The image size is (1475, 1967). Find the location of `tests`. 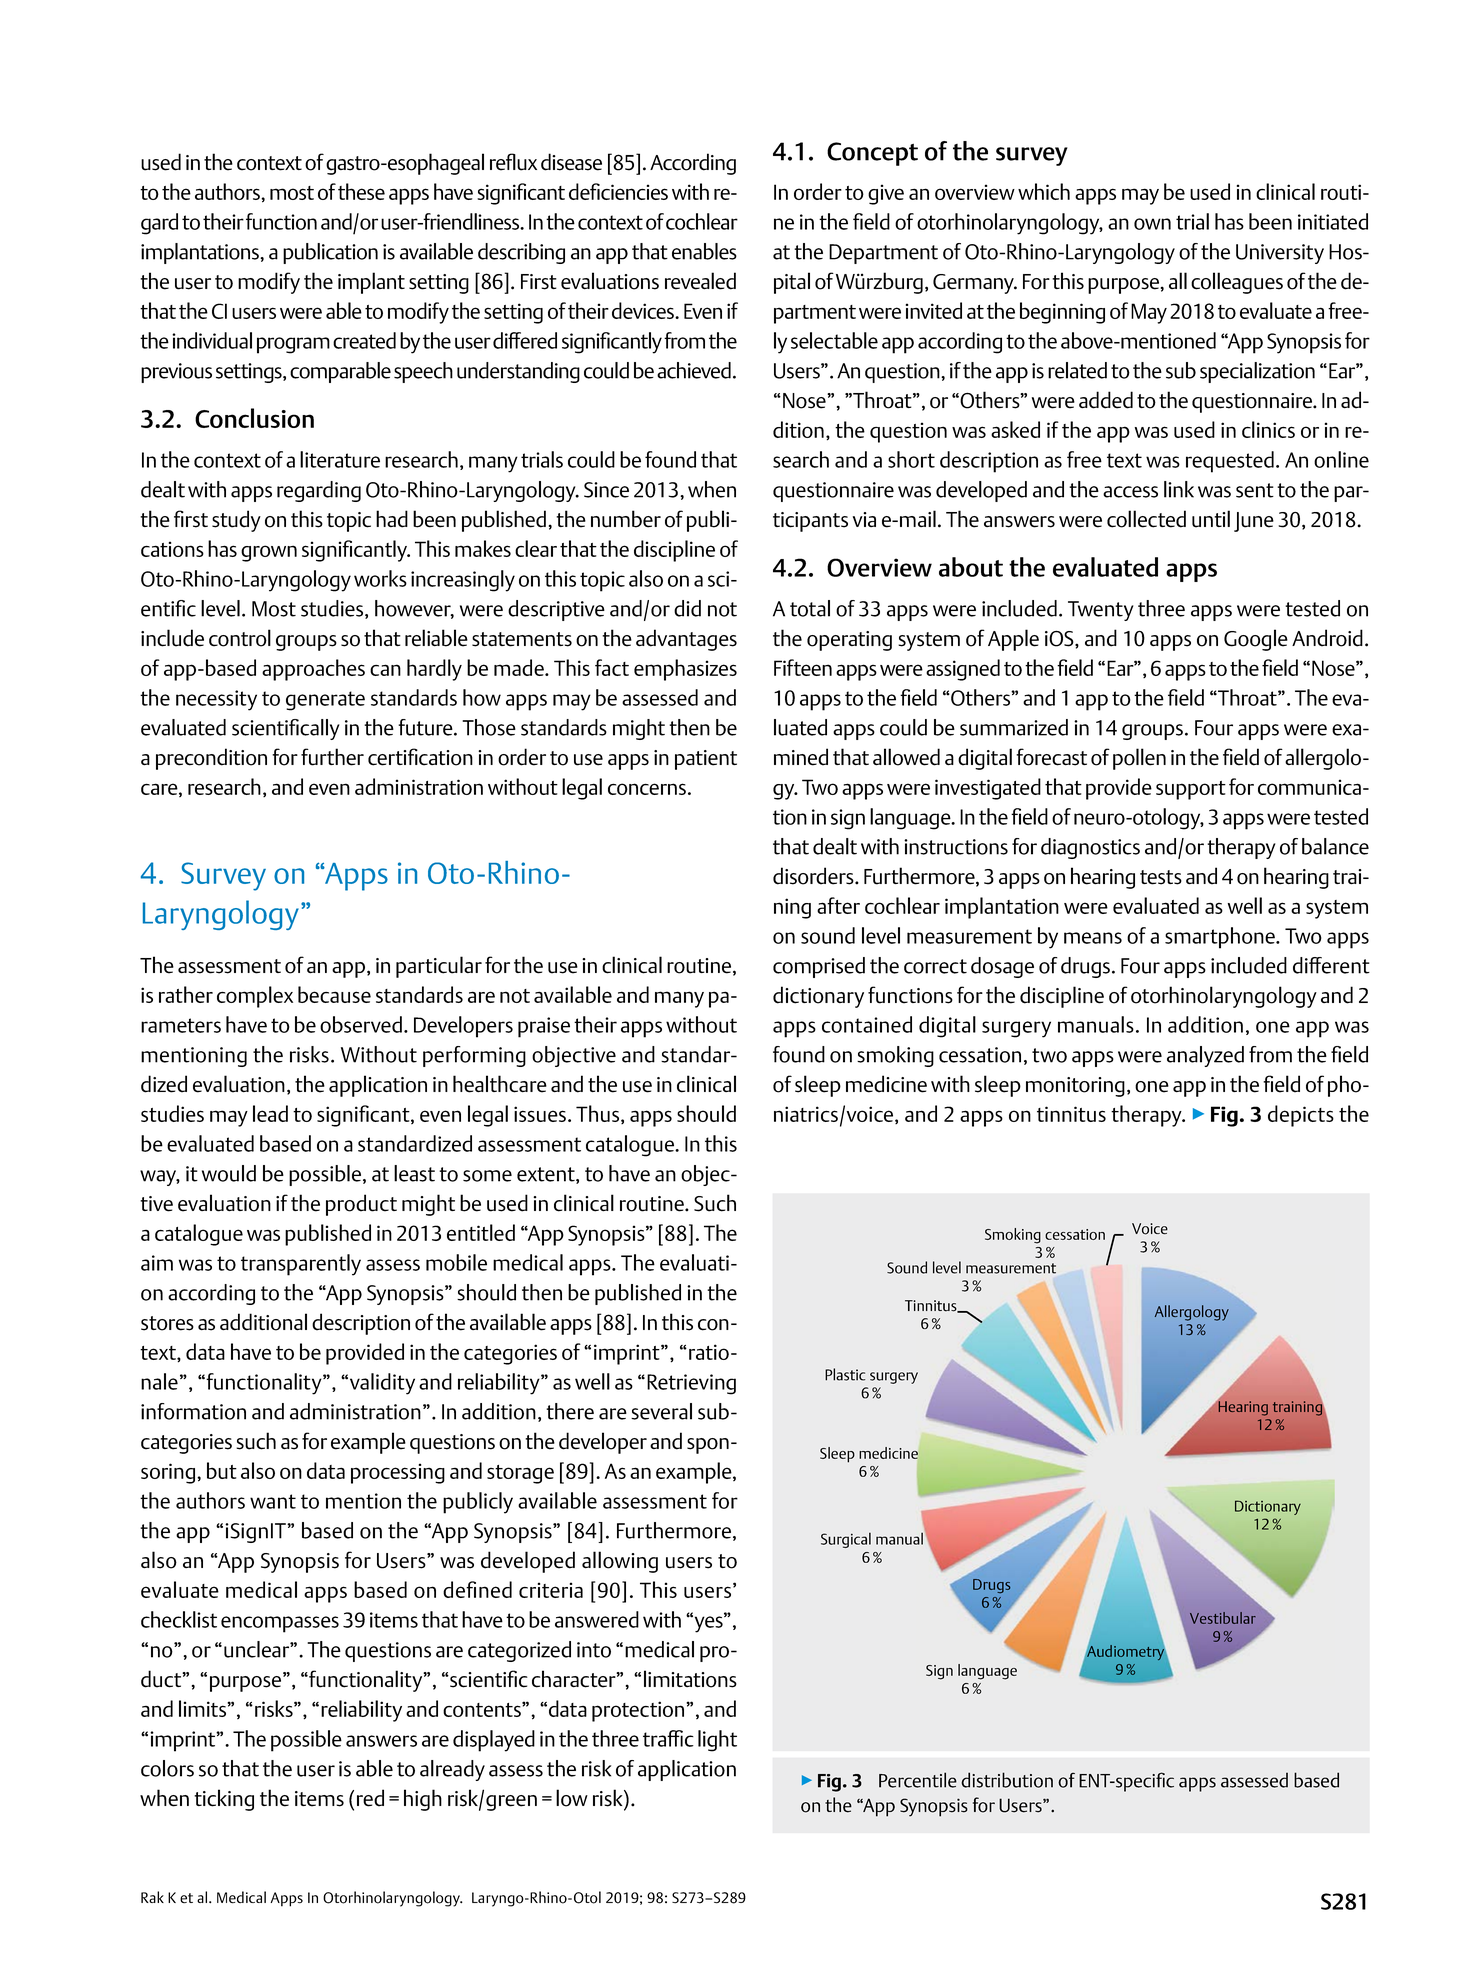

tests is located at coordinates (1161, 877).
